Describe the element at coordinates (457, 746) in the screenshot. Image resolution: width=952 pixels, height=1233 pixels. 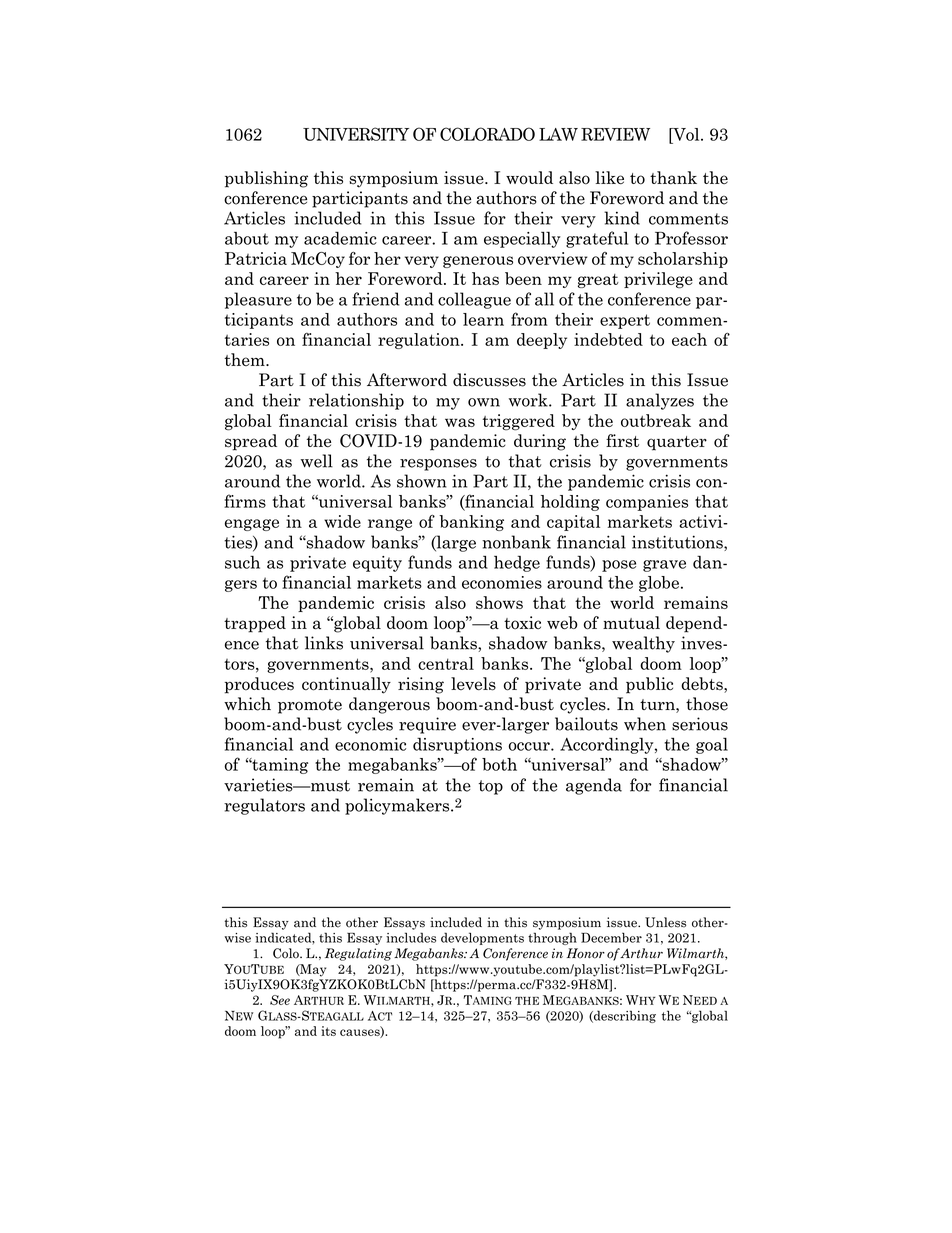
I see `disruptions` at that location.
